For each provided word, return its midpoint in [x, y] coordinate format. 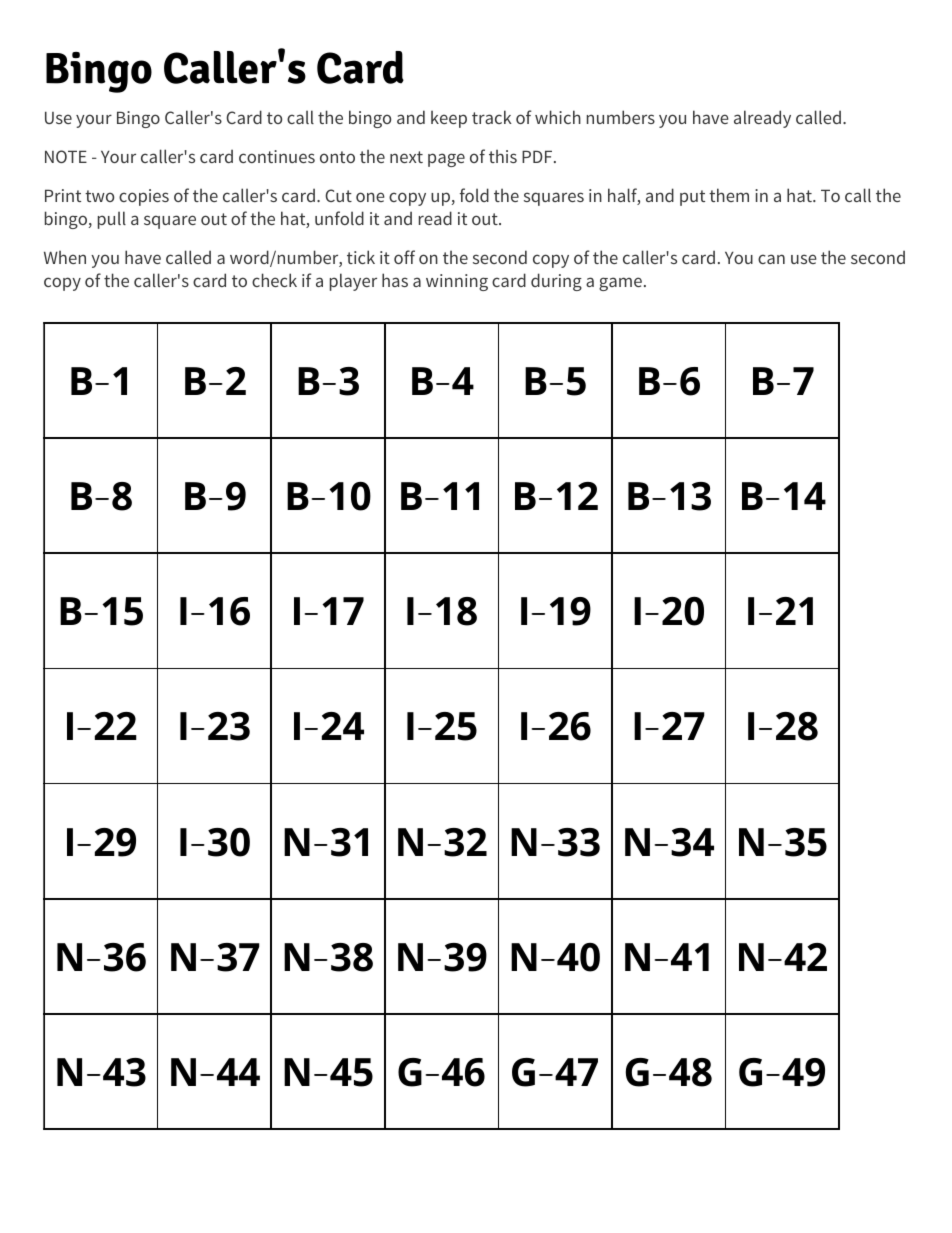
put [692, 198]
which [558, 117]
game [620, 284]
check [274, 280]
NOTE [66, 156]
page [446, 160]
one [370, 197]
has [395, 280]
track [492, 117]
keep [449, 119]
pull [112, 220]
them [729, 195]
